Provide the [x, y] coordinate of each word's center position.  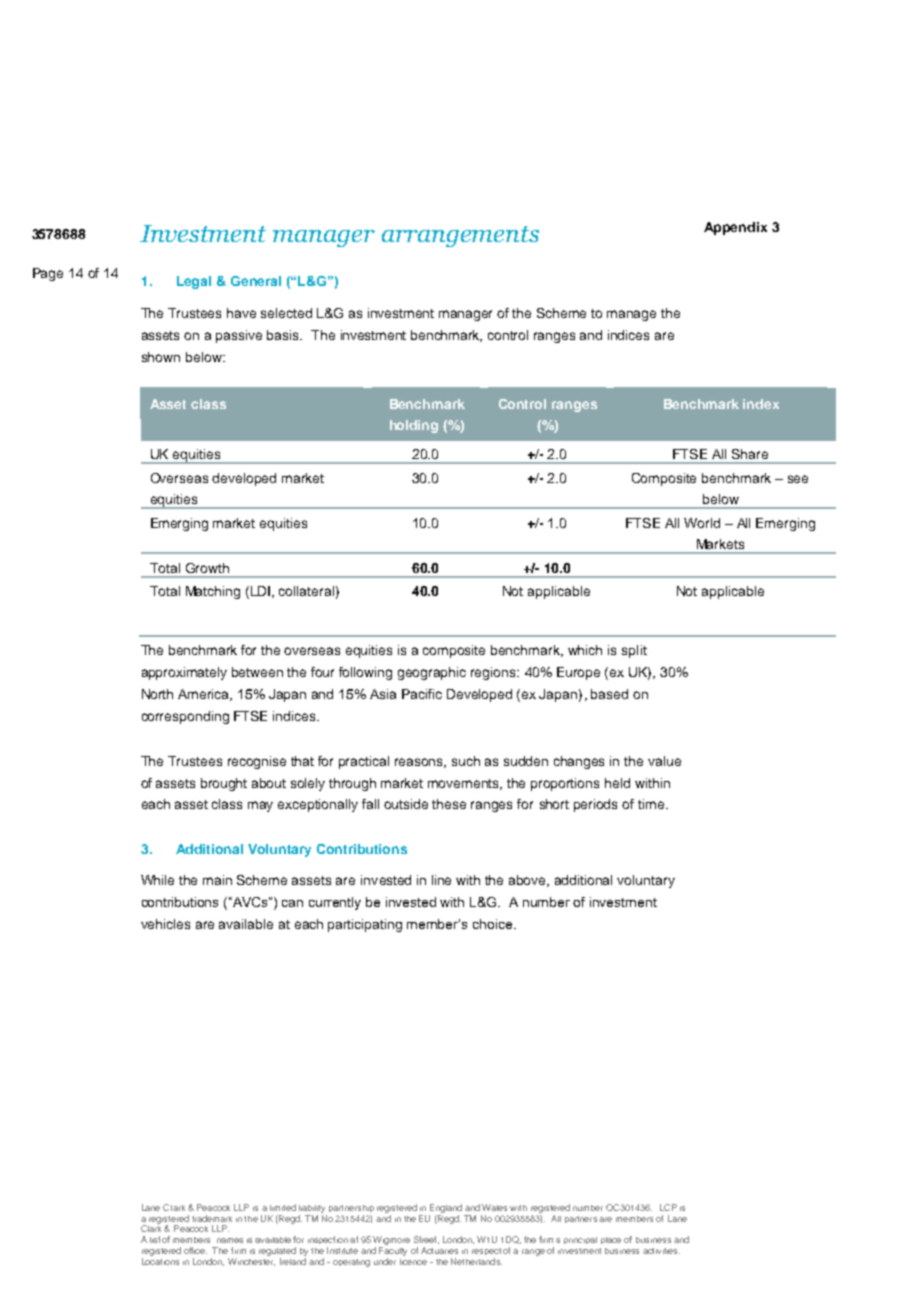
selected [286, 313]
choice [494, 924]
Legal [194, 282]
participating [365, 925]
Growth [207, 568]
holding [414, 426]
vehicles [165, 924]
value [664, 761]
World [702, 523]
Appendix [735, 228]
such [466, 761]
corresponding [185, 717]
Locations [160, 1261]
